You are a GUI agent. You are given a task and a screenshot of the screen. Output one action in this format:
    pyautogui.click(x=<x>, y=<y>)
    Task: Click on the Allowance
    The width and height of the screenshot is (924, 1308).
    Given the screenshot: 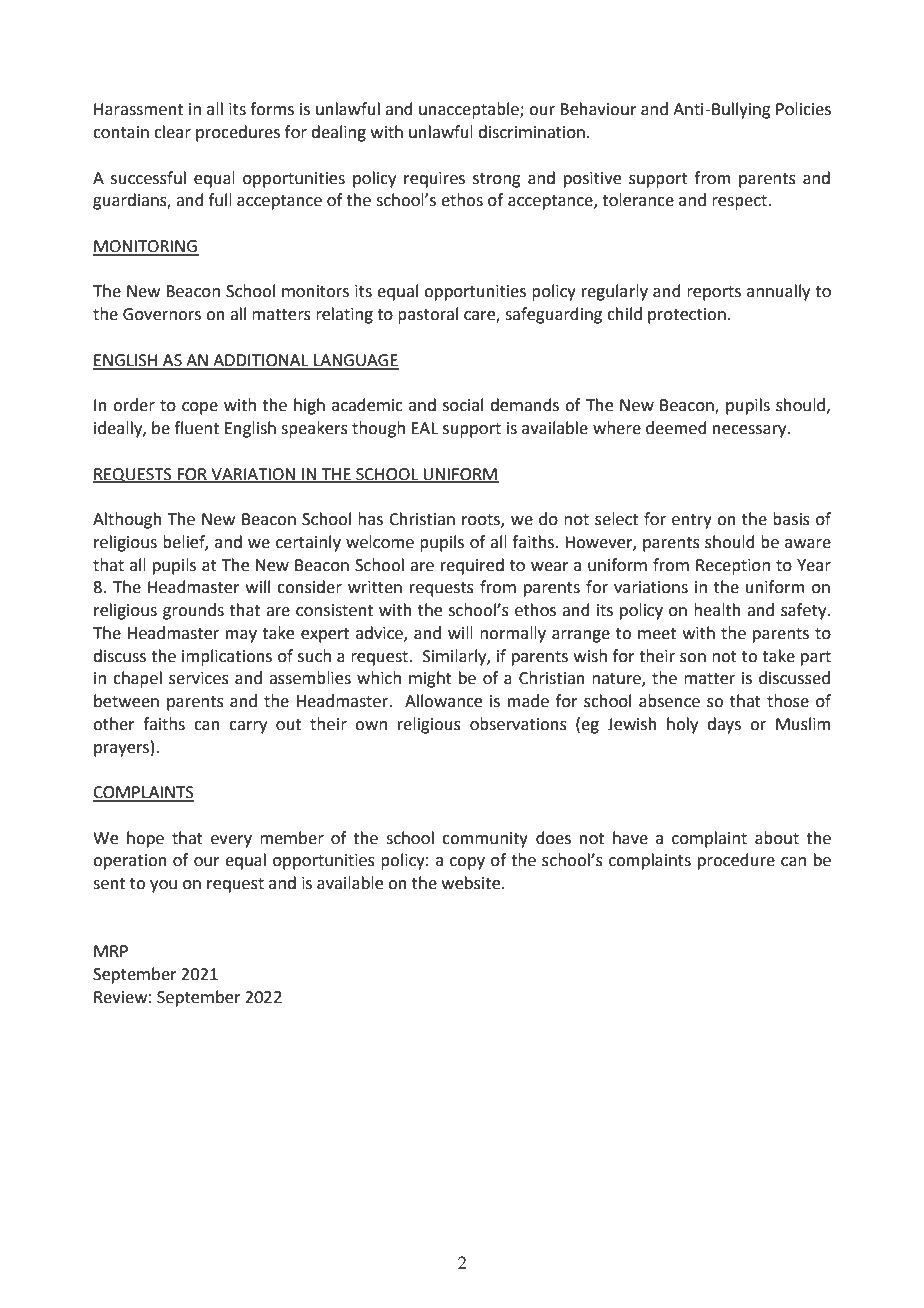 What is the action you would take?
    pyautogui.click(x=443, y=701)
